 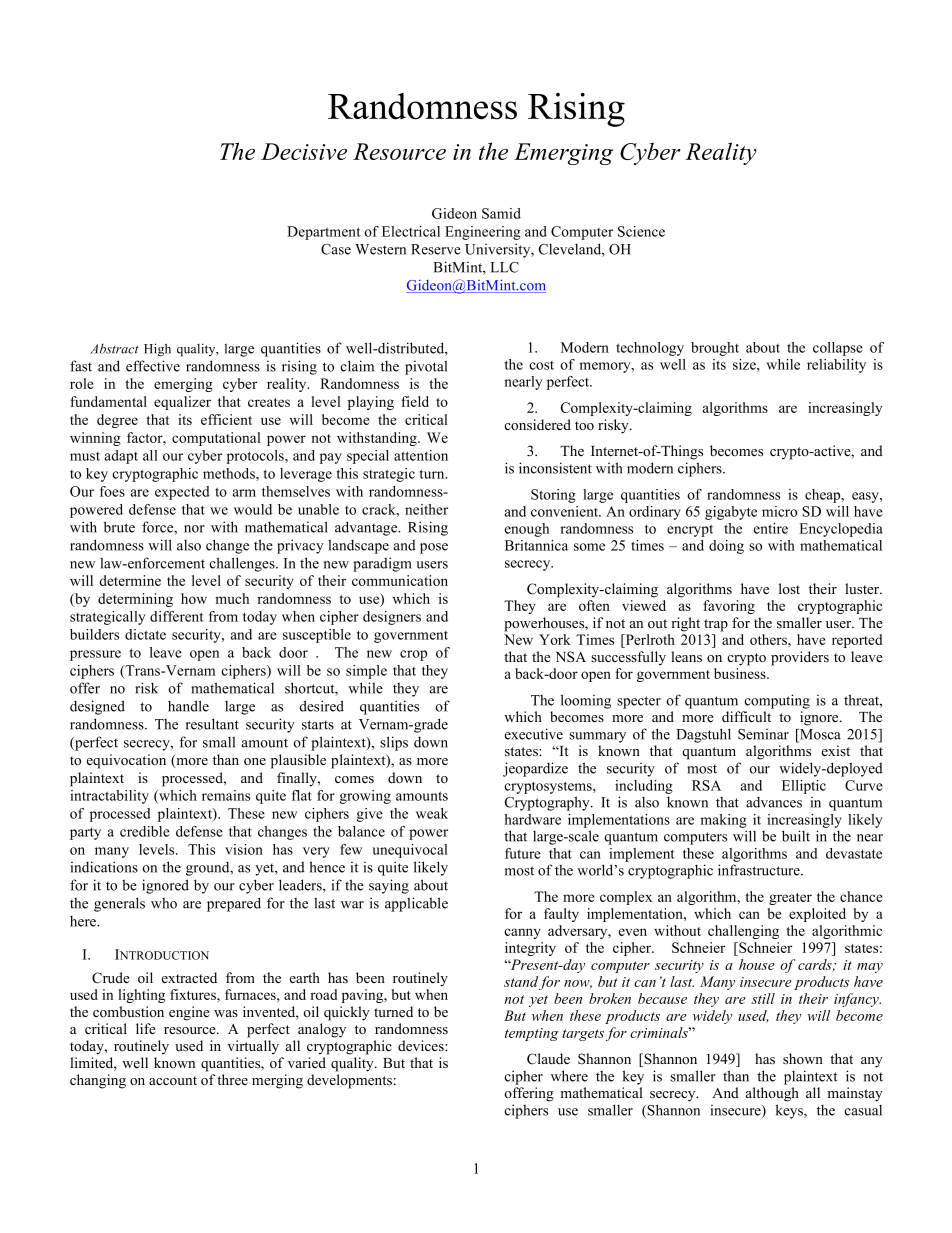 I want to click on credible, so click(x=145, y=831).
